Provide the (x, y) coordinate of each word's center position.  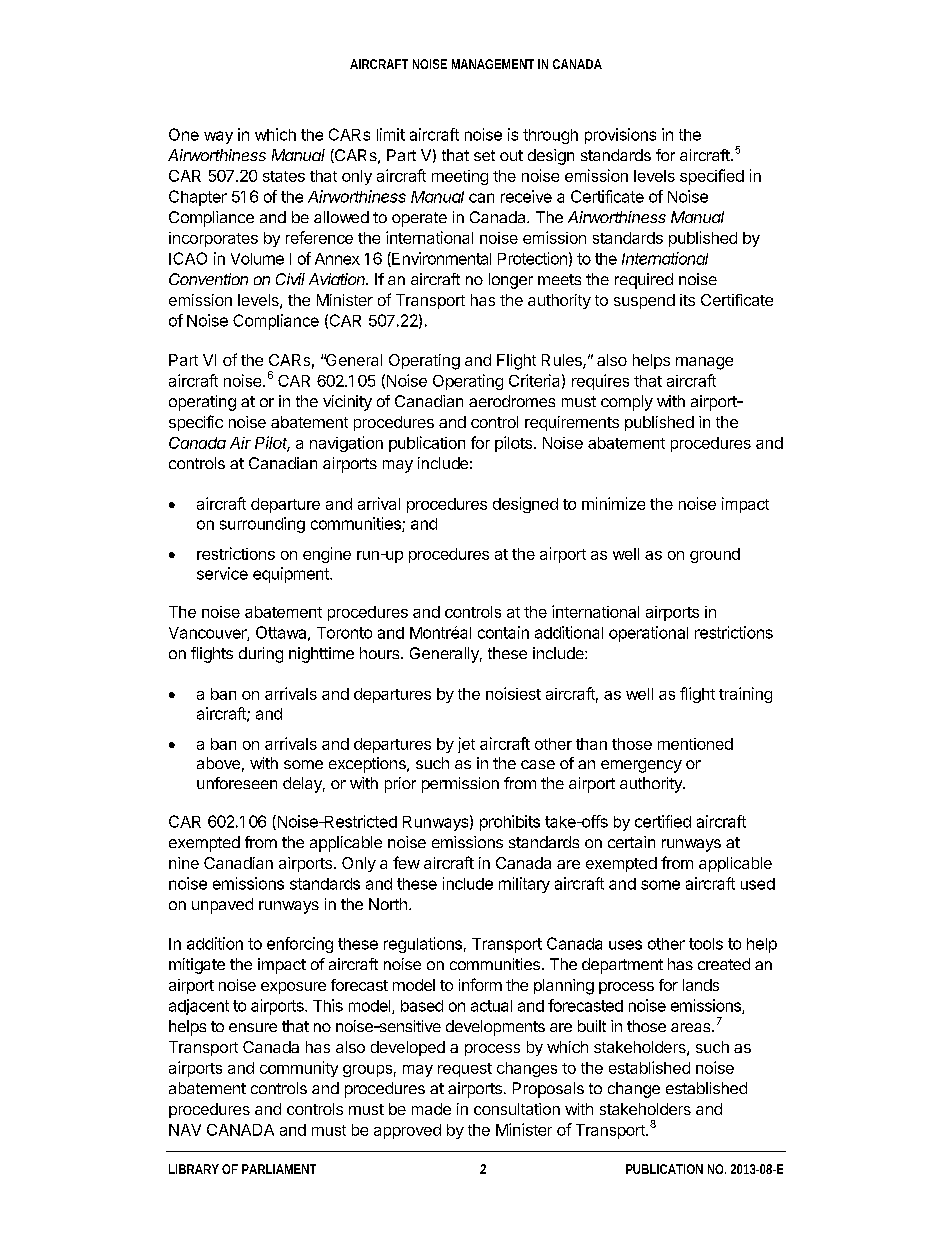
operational (648, 634)
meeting (460, 177)
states (284, 176)
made (431, 1109)
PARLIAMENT (279, 1169)
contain (503, 632)
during (261, 655)
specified (712, 177)
